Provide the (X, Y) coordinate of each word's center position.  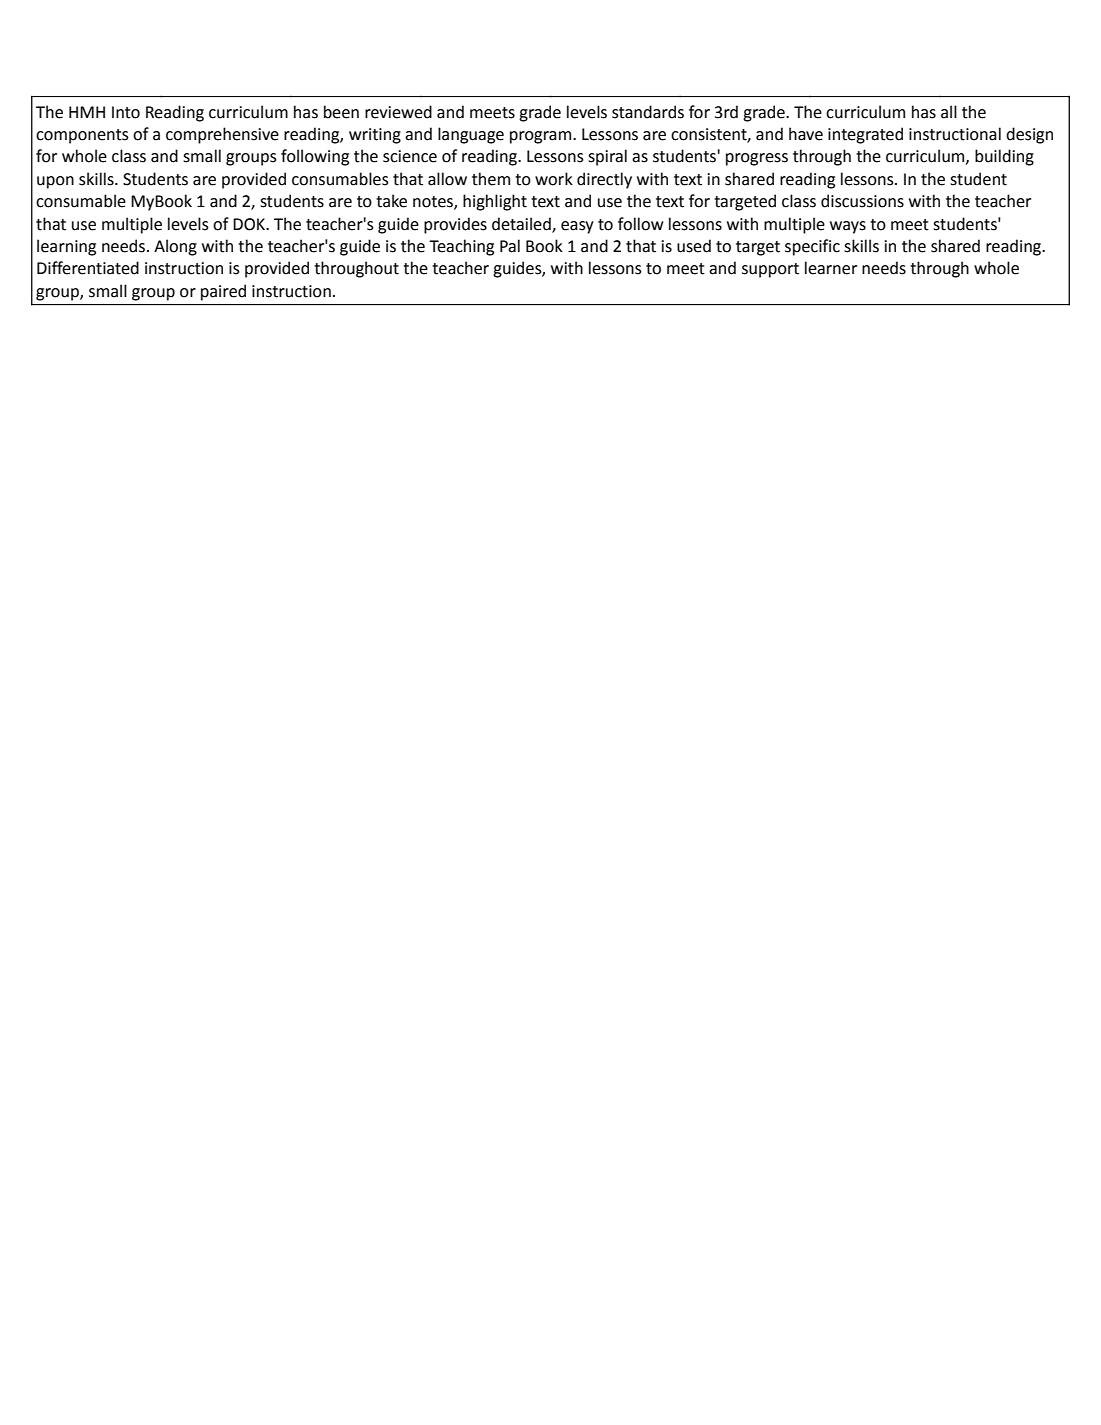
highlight (495, 202)
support (770, 270)
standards (648, 112)
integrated (865, 135)
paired (223, 292)
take (391, 201)
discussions (862, 201)
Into (126, 112)
